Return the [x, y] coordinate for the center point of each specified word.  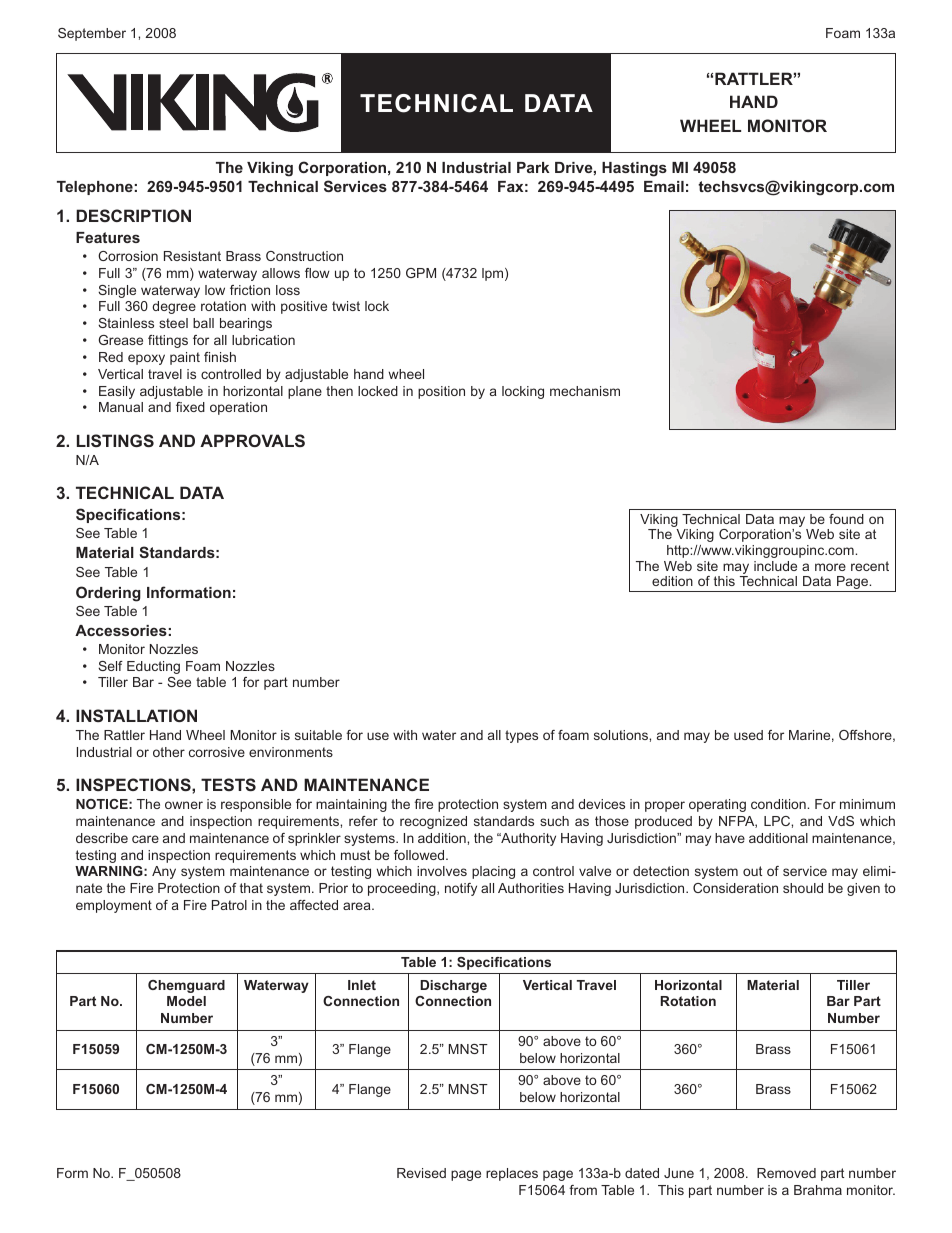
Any [164, 872]
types [521, 736]
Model [186, 1001]
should [803, 888]
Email [664, 186]
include [775, 566]
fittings [168, 341]
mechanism [585, 391]
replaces [512, 1174]
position [441, 392]
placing [493, 872]
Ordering [108, 594]
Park [533, 167]
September [92, 34]
